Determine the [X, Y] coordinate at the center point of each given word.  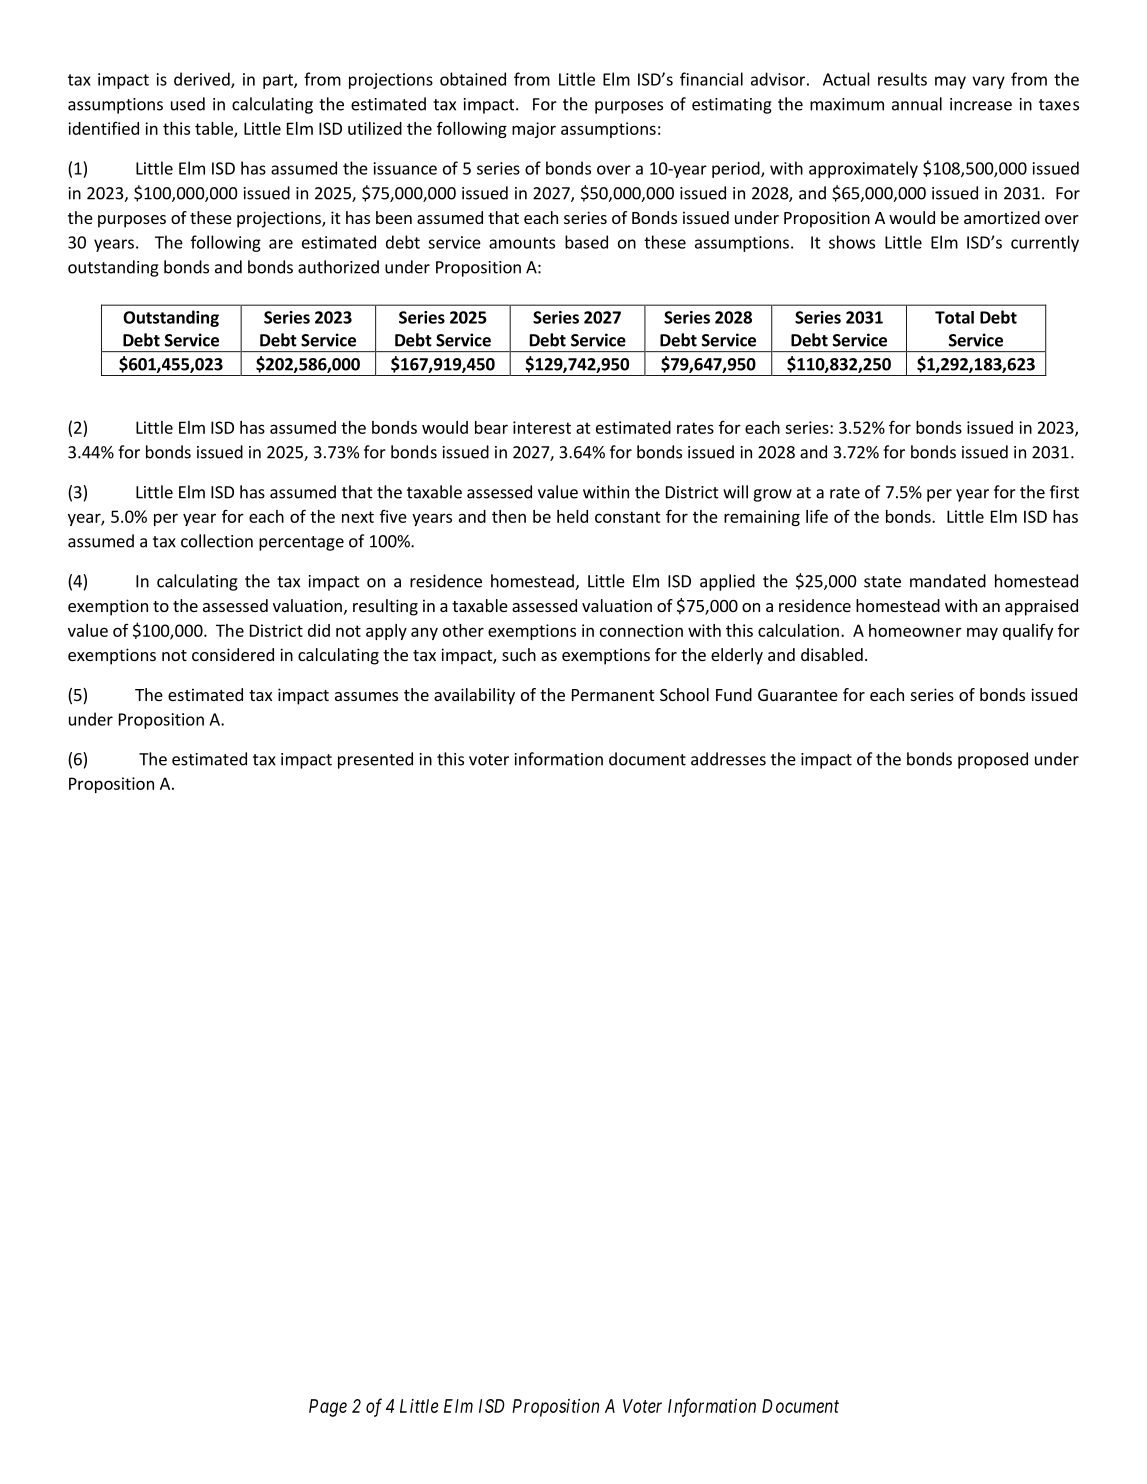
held [572, 516]
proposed [993, 760]
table [215, 129]
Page [328, 1408]
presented [375, 760]
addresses [728, 759]
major [534, 130]
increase [981, 104]
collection [217, 541]
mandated [948, 581]
